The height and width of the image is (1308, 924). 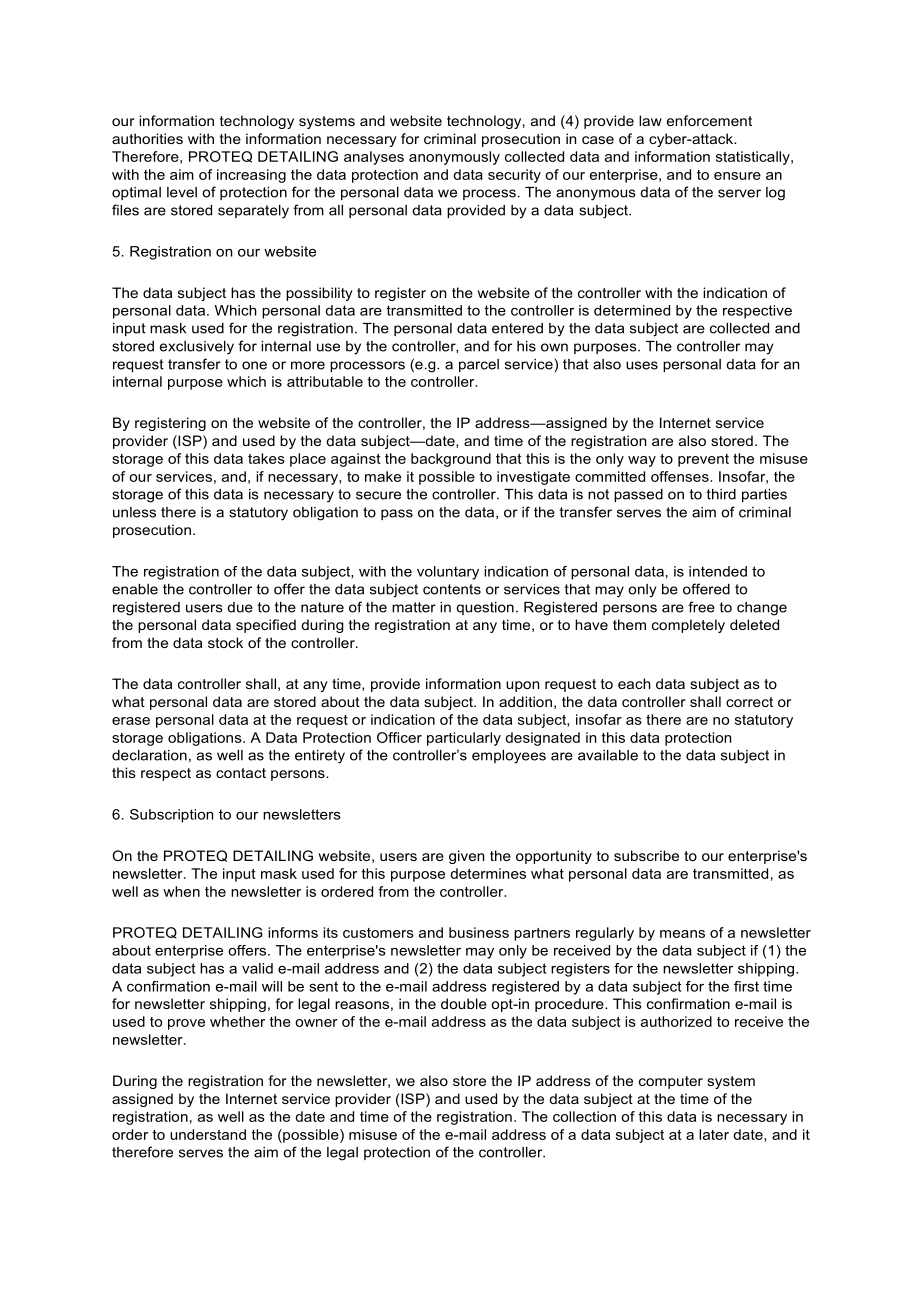 I want to click on business, so click(x=479, y=932).
